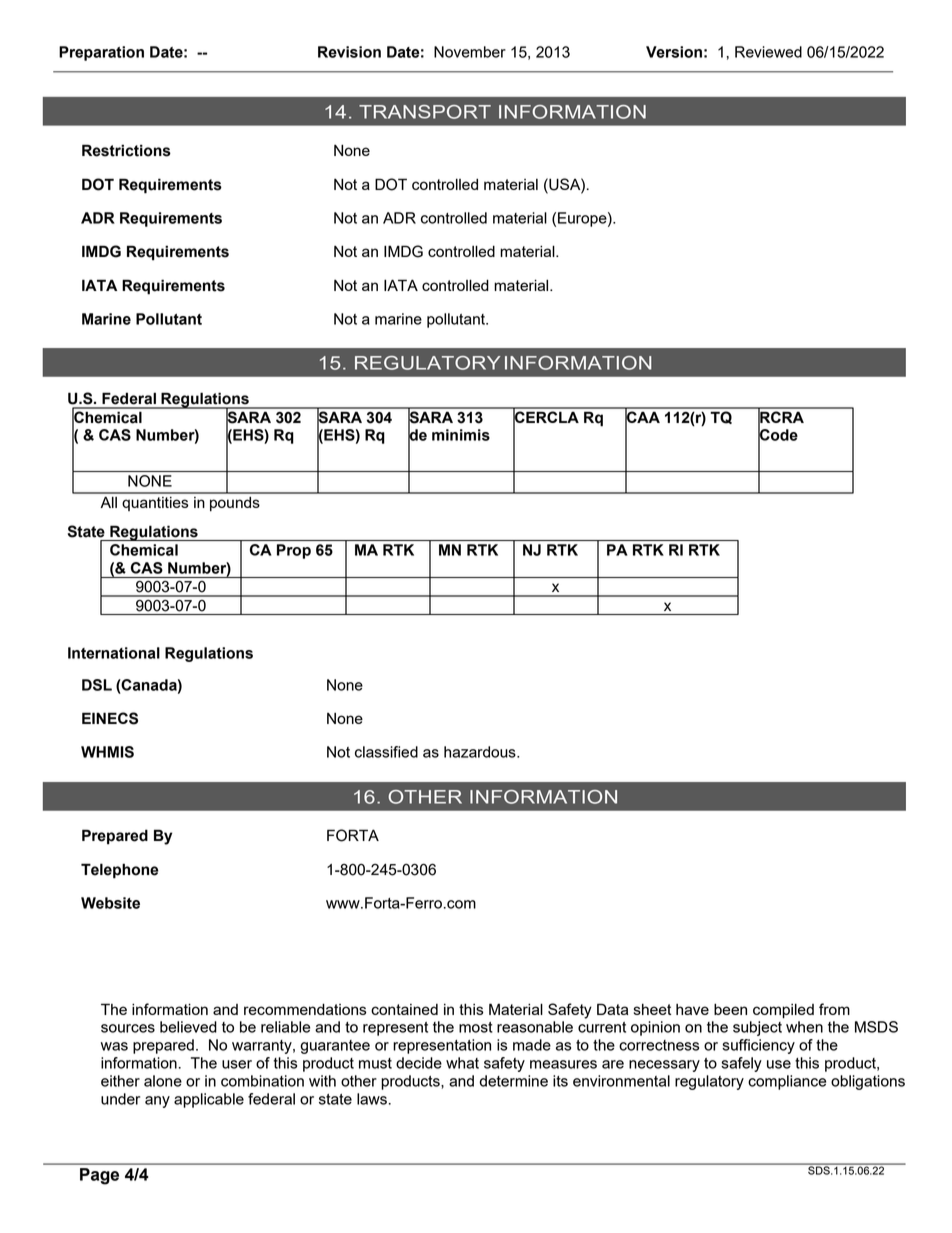 This screenshot has width=952, height=1233. What do you see at coordinates (155, 504) in the screenshot?
I see `quantities` at bounding box center [155, 504].
